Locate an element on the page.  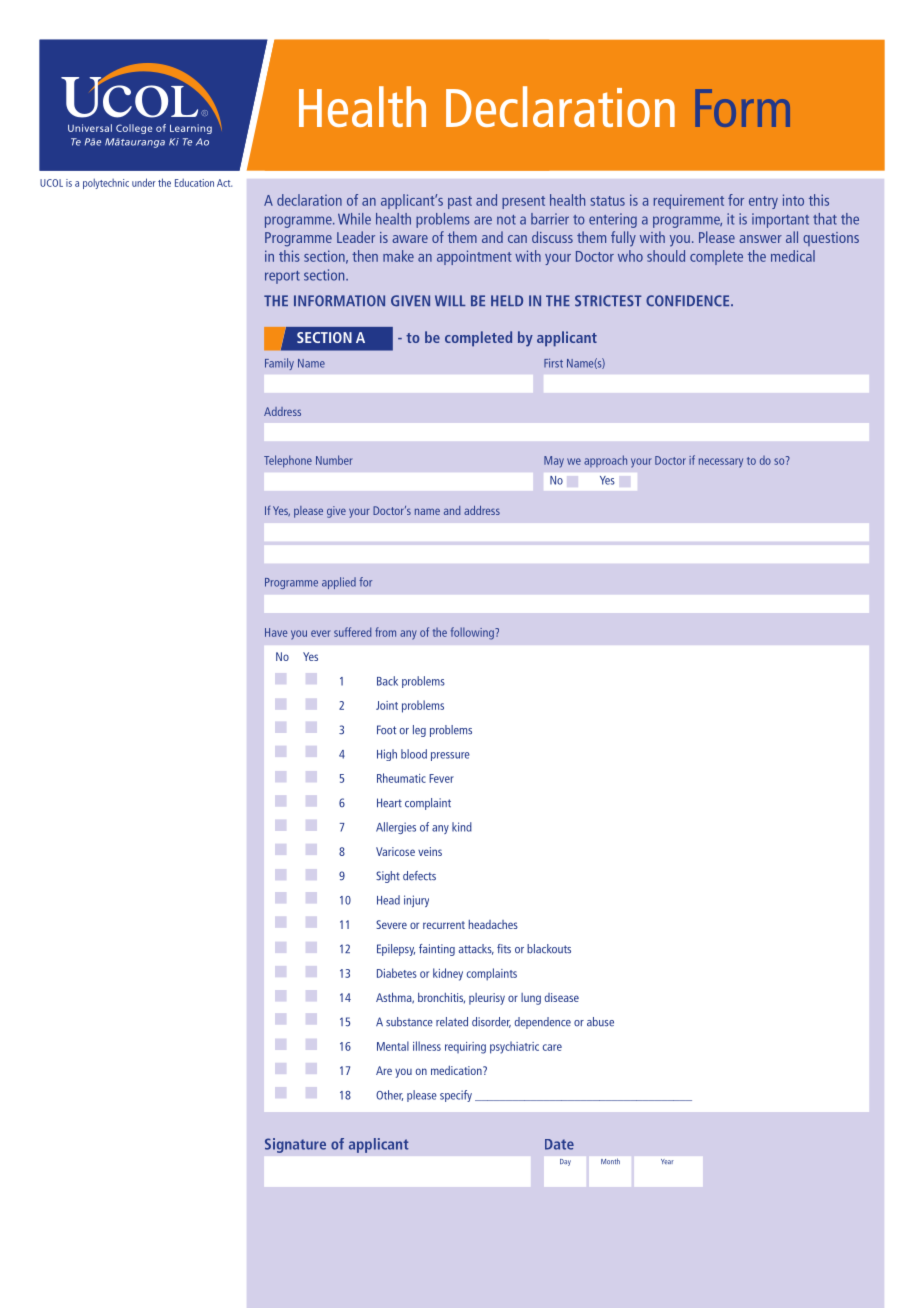
abuse is located at coordinates (600, 1022).
